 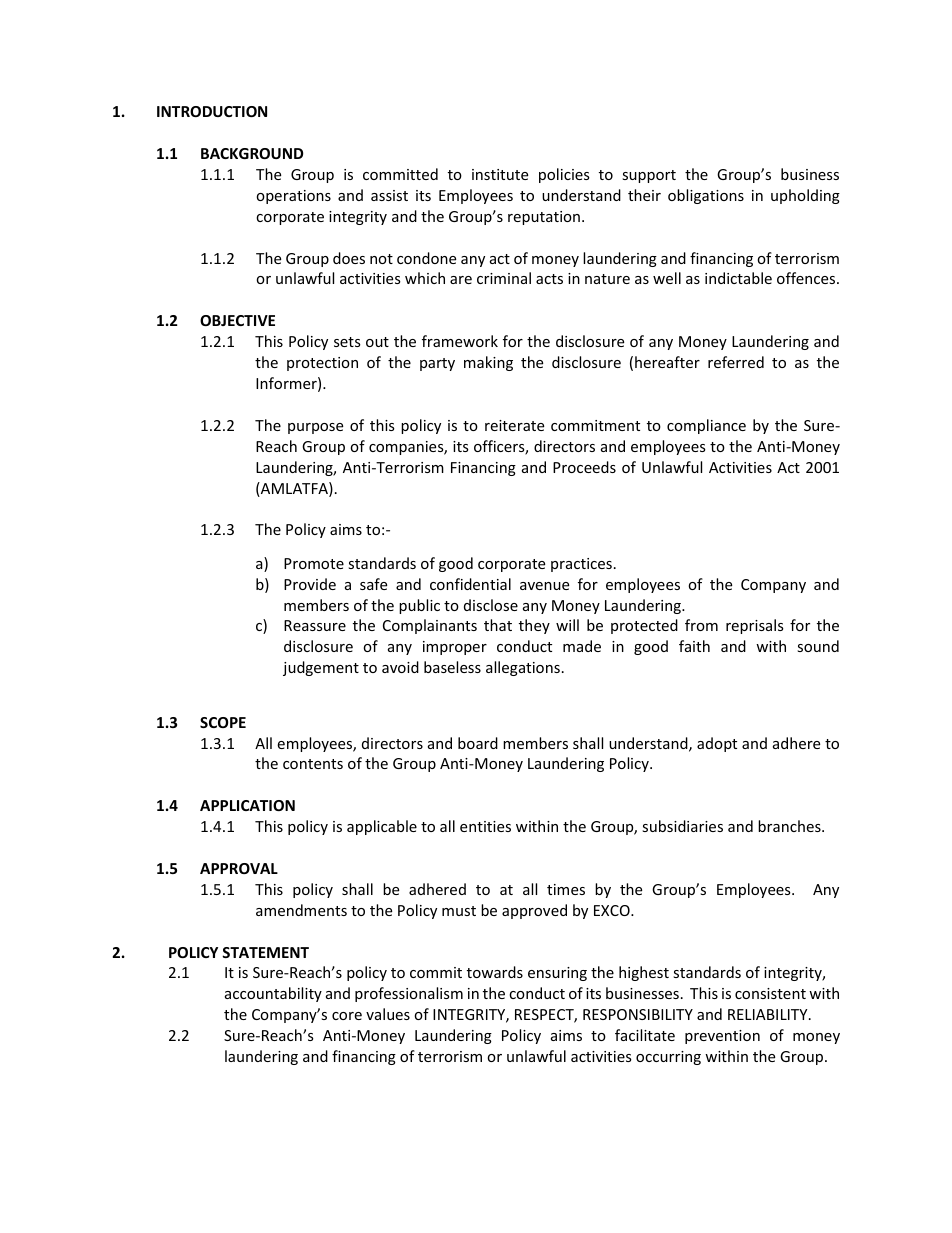 What do you see at coordinates (273, 994) in the screenshot?
I see `accountability` at bounding box center [273, 994].
